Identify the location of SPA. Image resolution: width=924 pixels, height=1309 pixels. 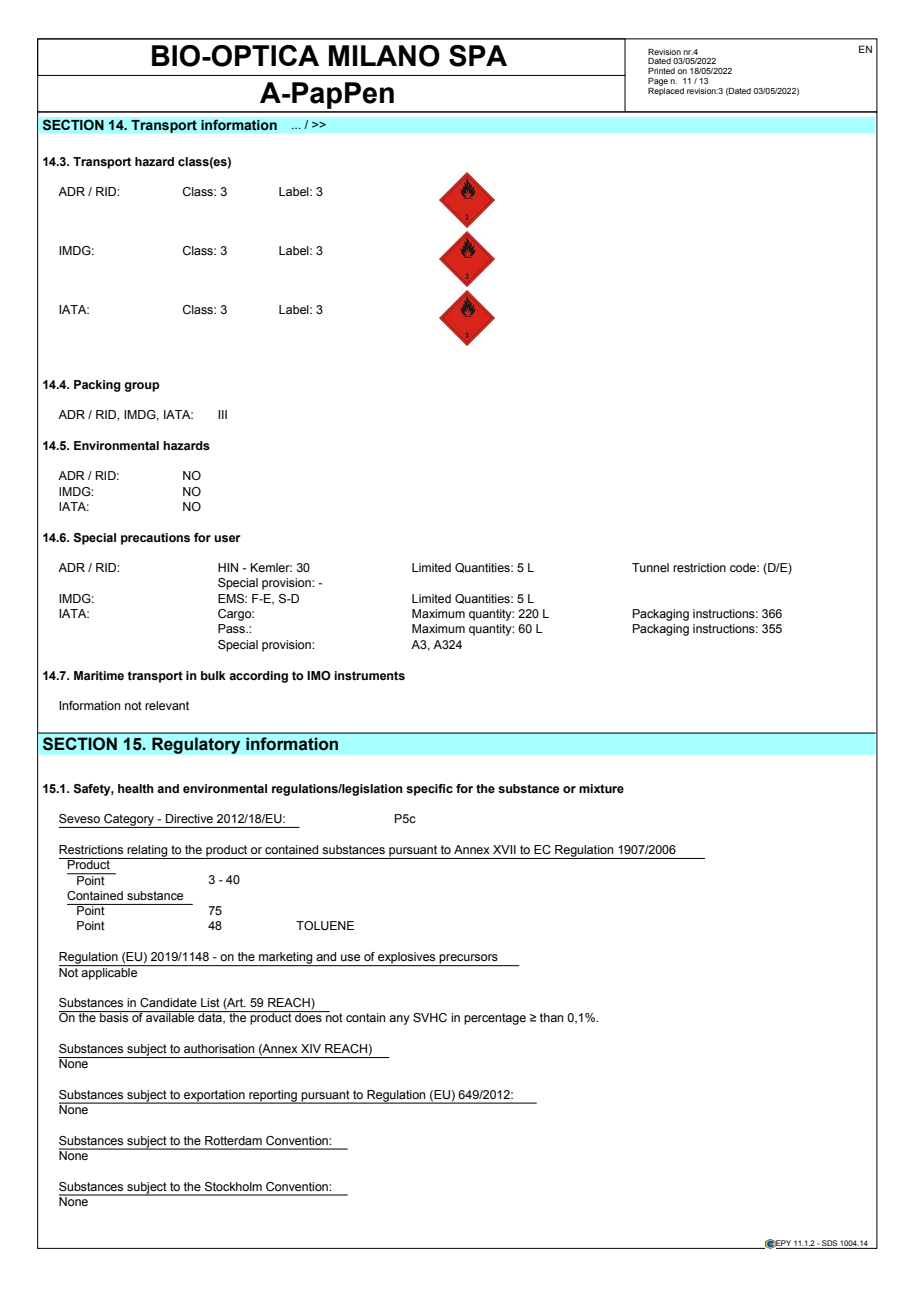
(478, 56).
